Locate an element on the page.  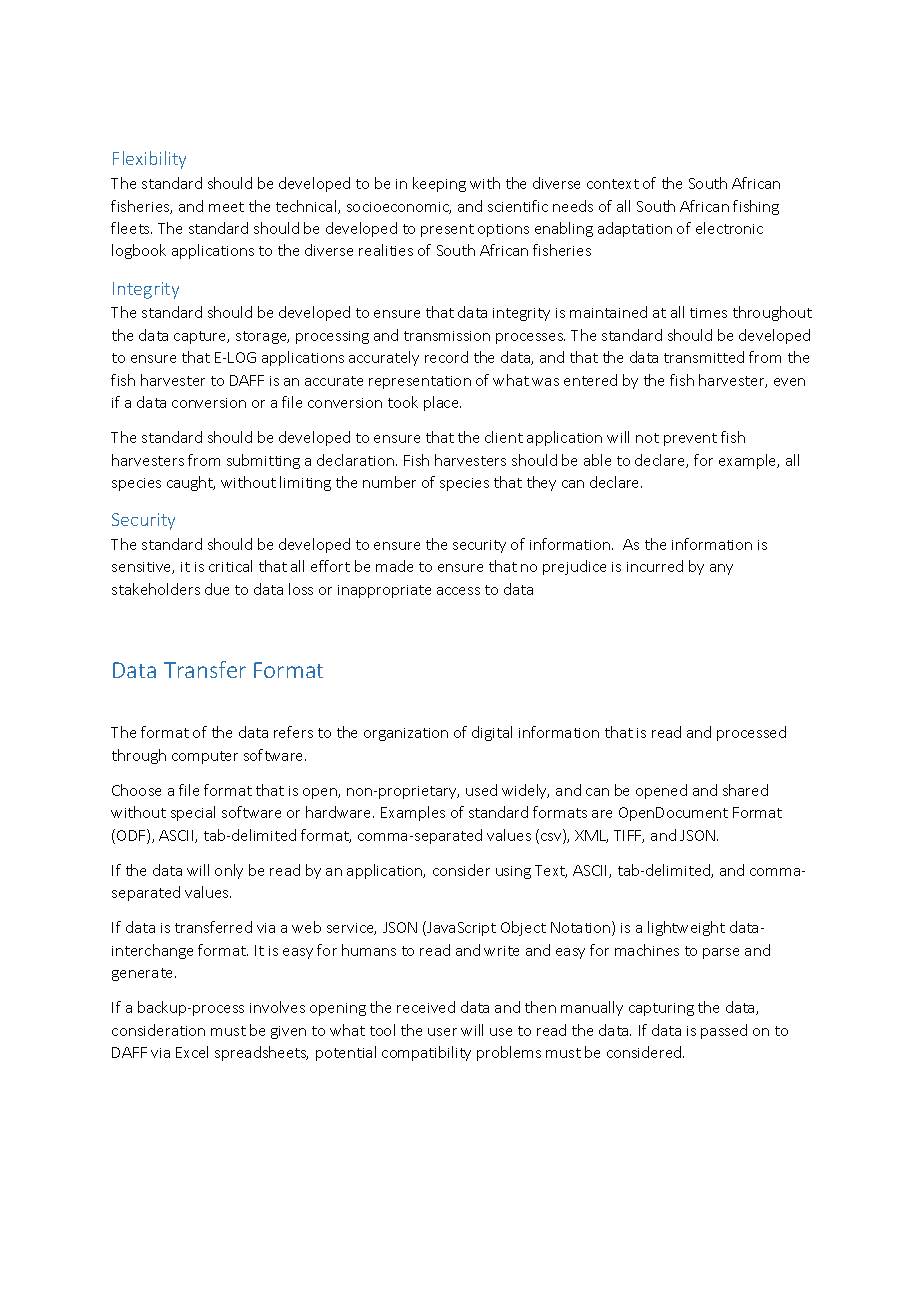
keeping is located at coordinates (439, 184).
